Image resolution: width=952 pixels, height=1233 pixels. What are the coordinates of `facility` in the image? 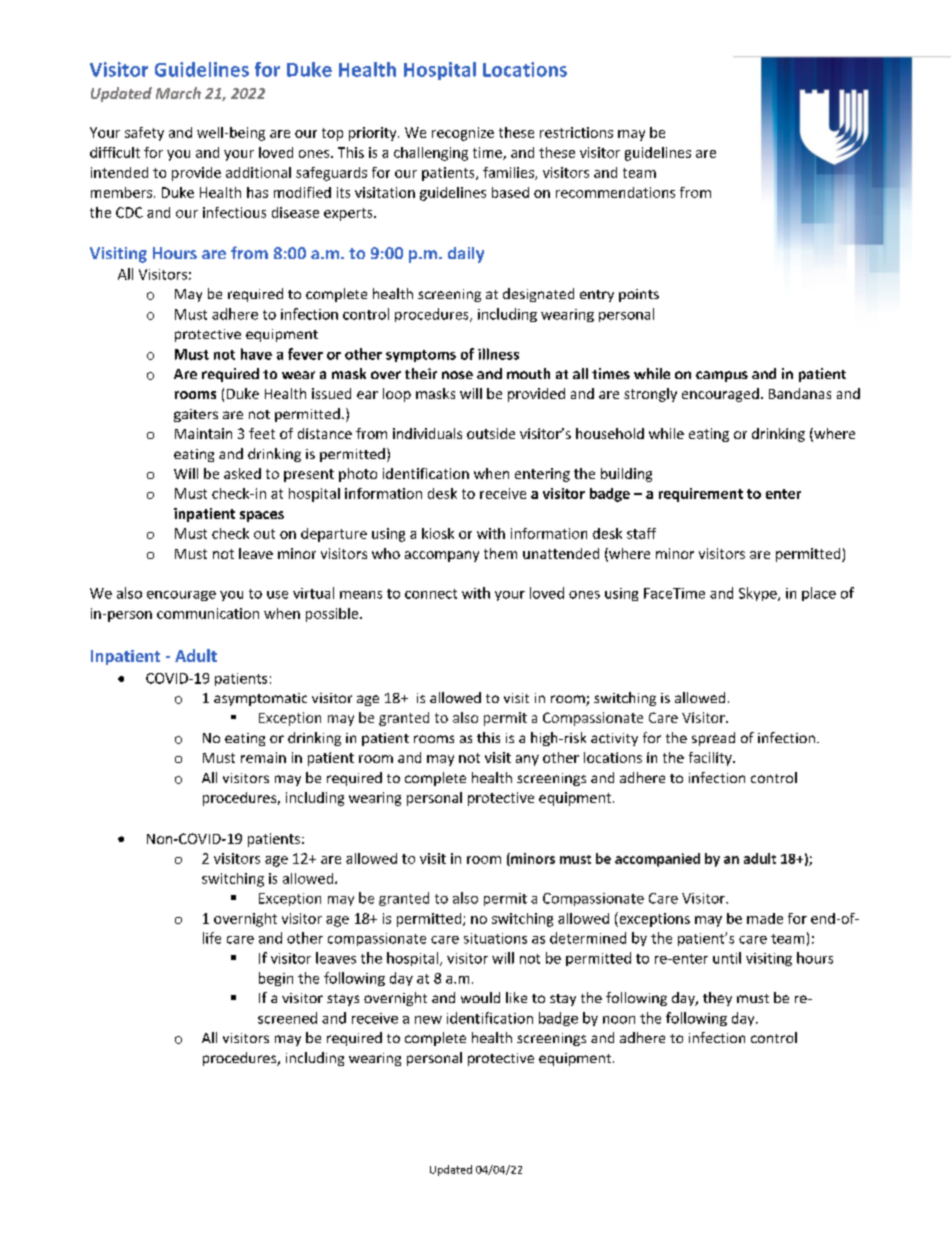 It's located at (711, 759).
